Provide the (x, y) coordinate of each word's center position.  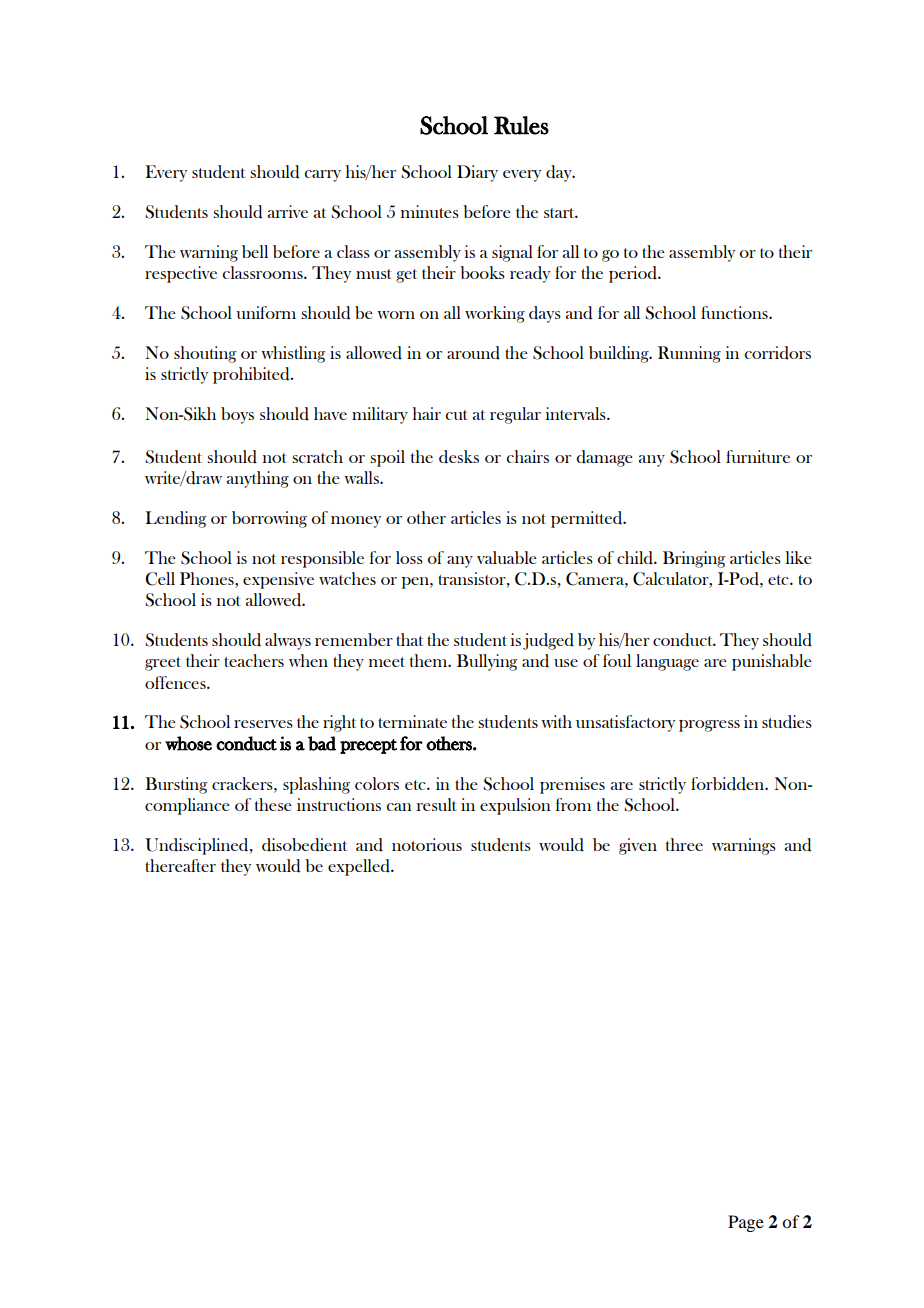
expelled (360, 867)
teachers (254, 660)
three (684, 844)
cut (456, 415)
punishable (772, 662)
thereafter (180, 865)
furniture (758, 456)
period (634, 274)
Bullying (487, 662)
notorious (427, 844)
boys (237, 415)
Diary (477, 173)
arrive (288, 211)
